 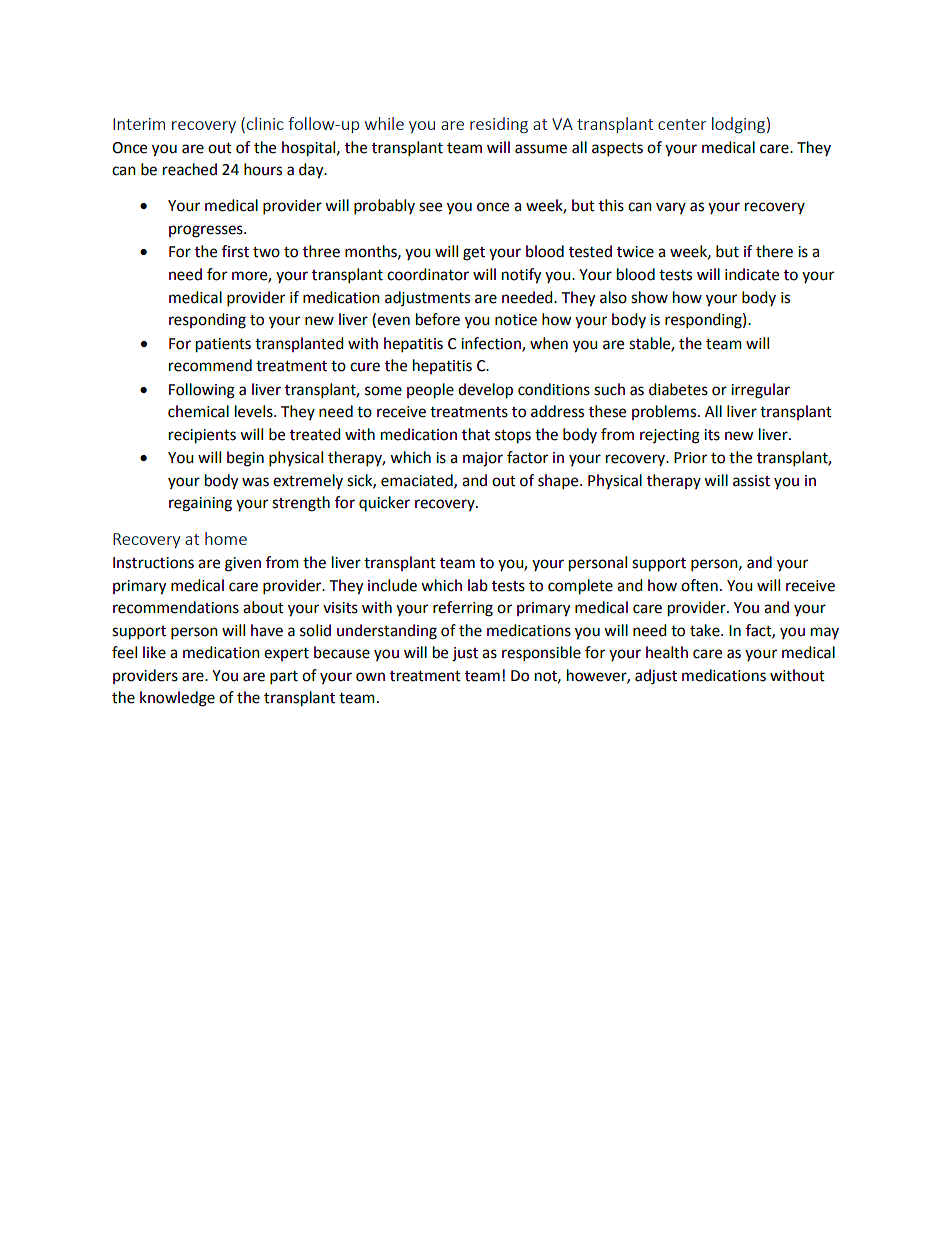 I want to click on center, so click(x=682, y=124).
